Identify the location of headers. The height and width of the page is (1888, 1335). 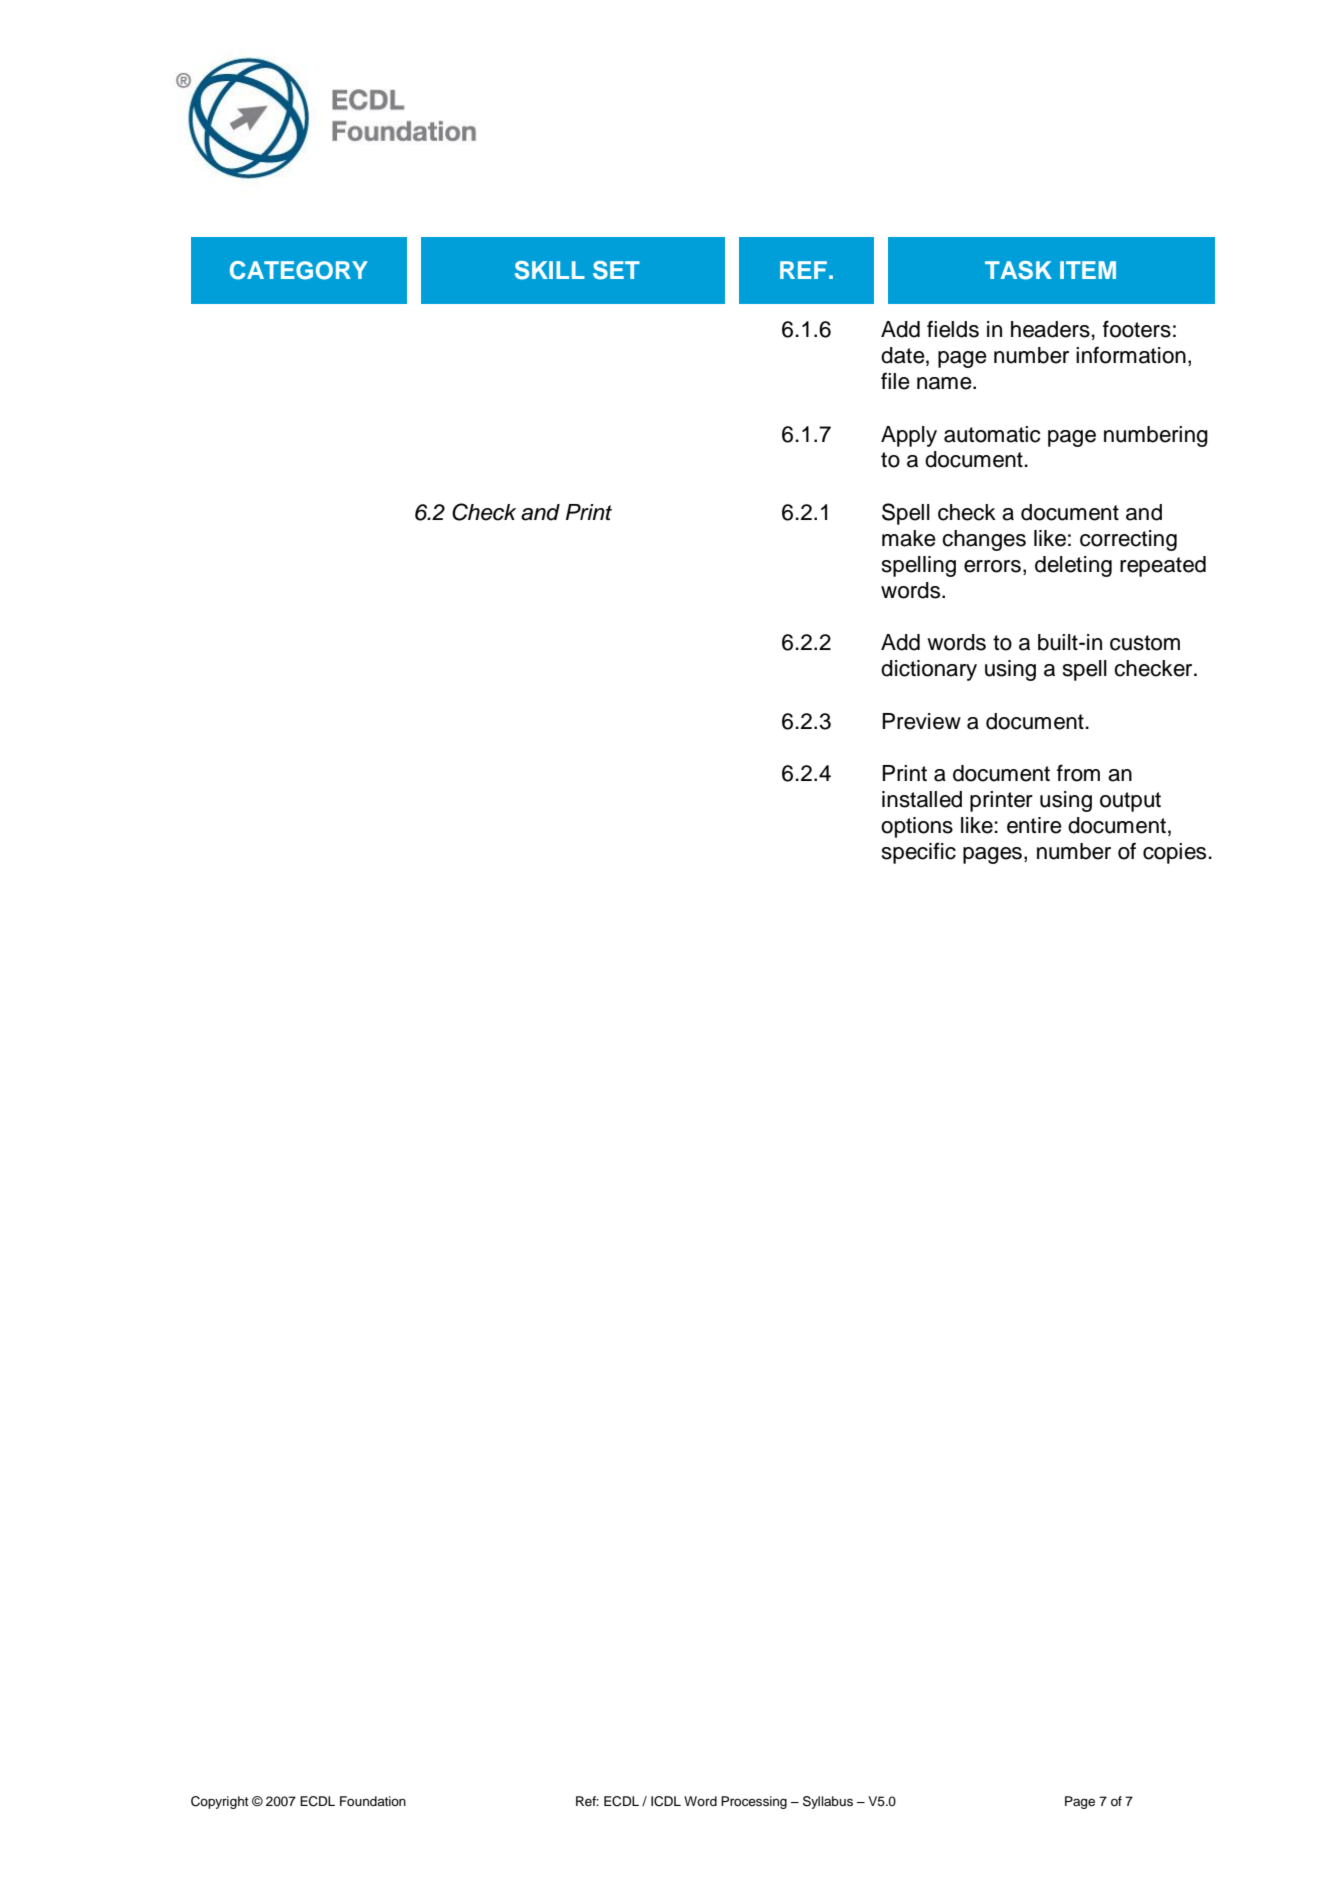
(1050, 329).
